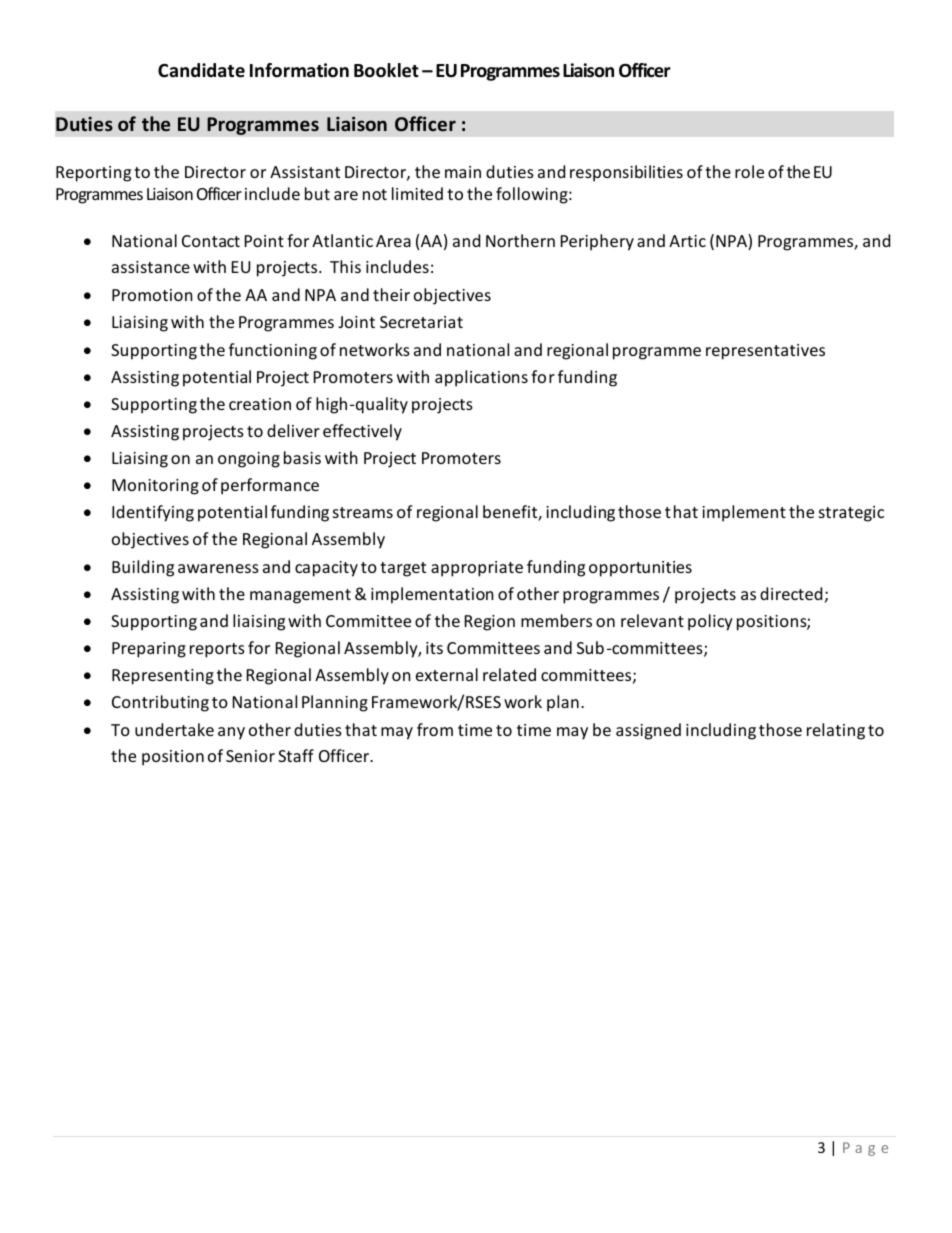  Describe the element at coordinates (201, 70) in the document. I see `Candidate` at that location.
